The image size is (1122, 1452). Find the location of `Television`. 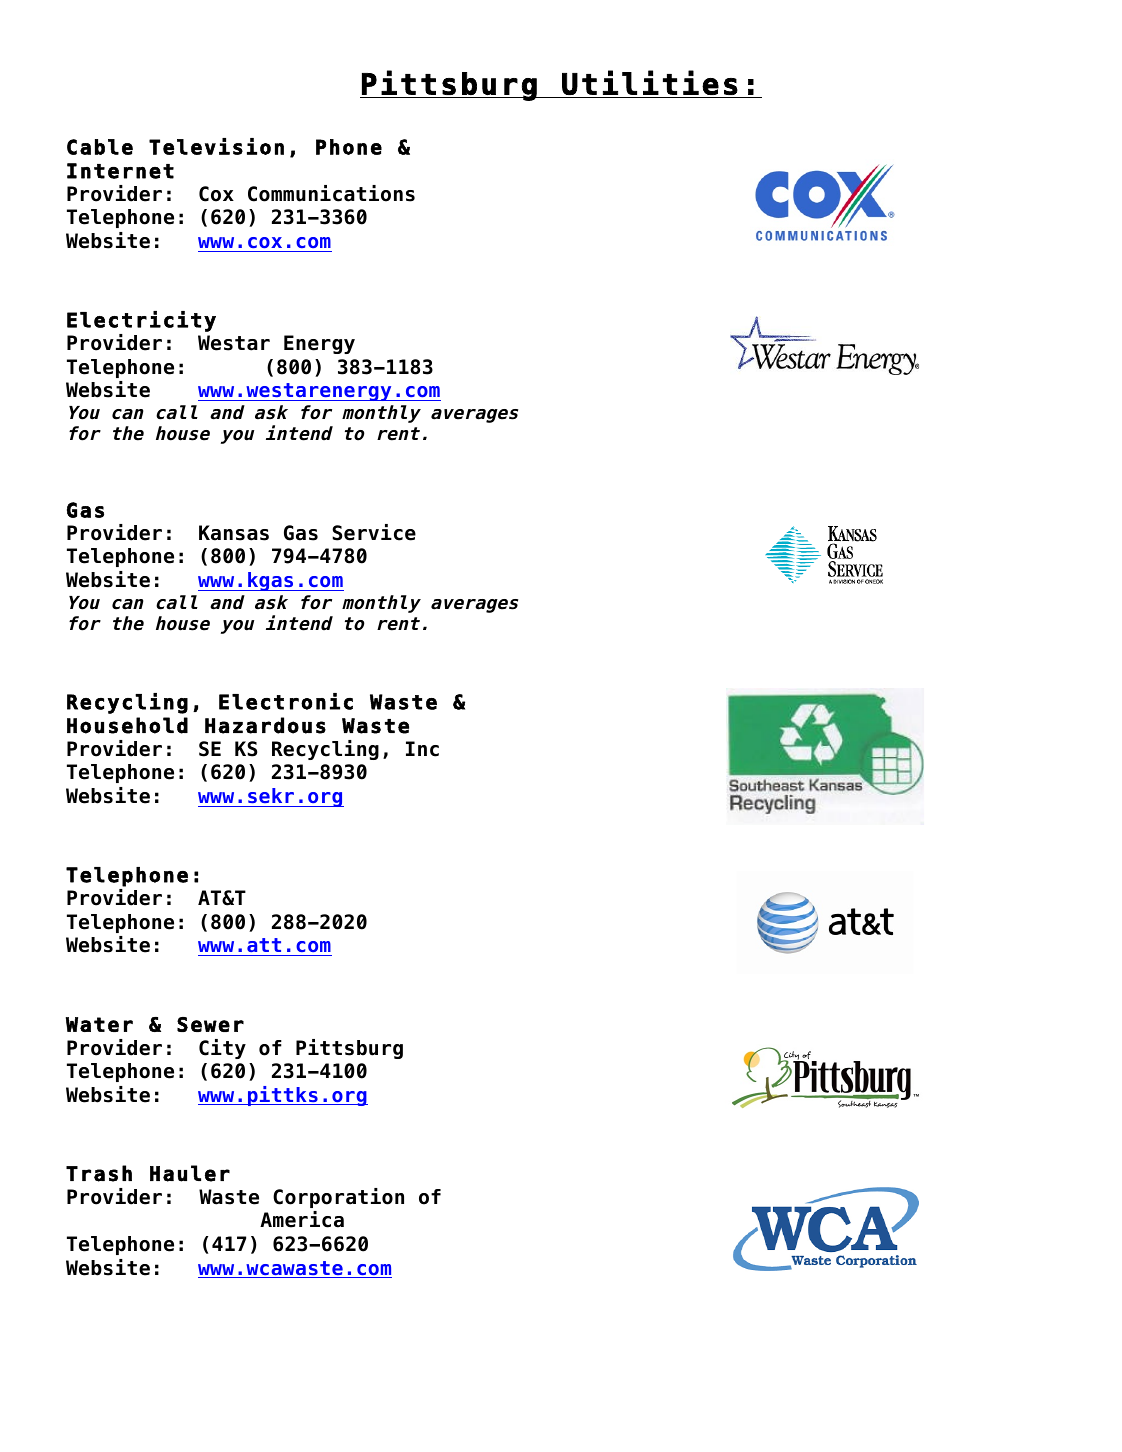

Television is located at coordinates (216, 146).
